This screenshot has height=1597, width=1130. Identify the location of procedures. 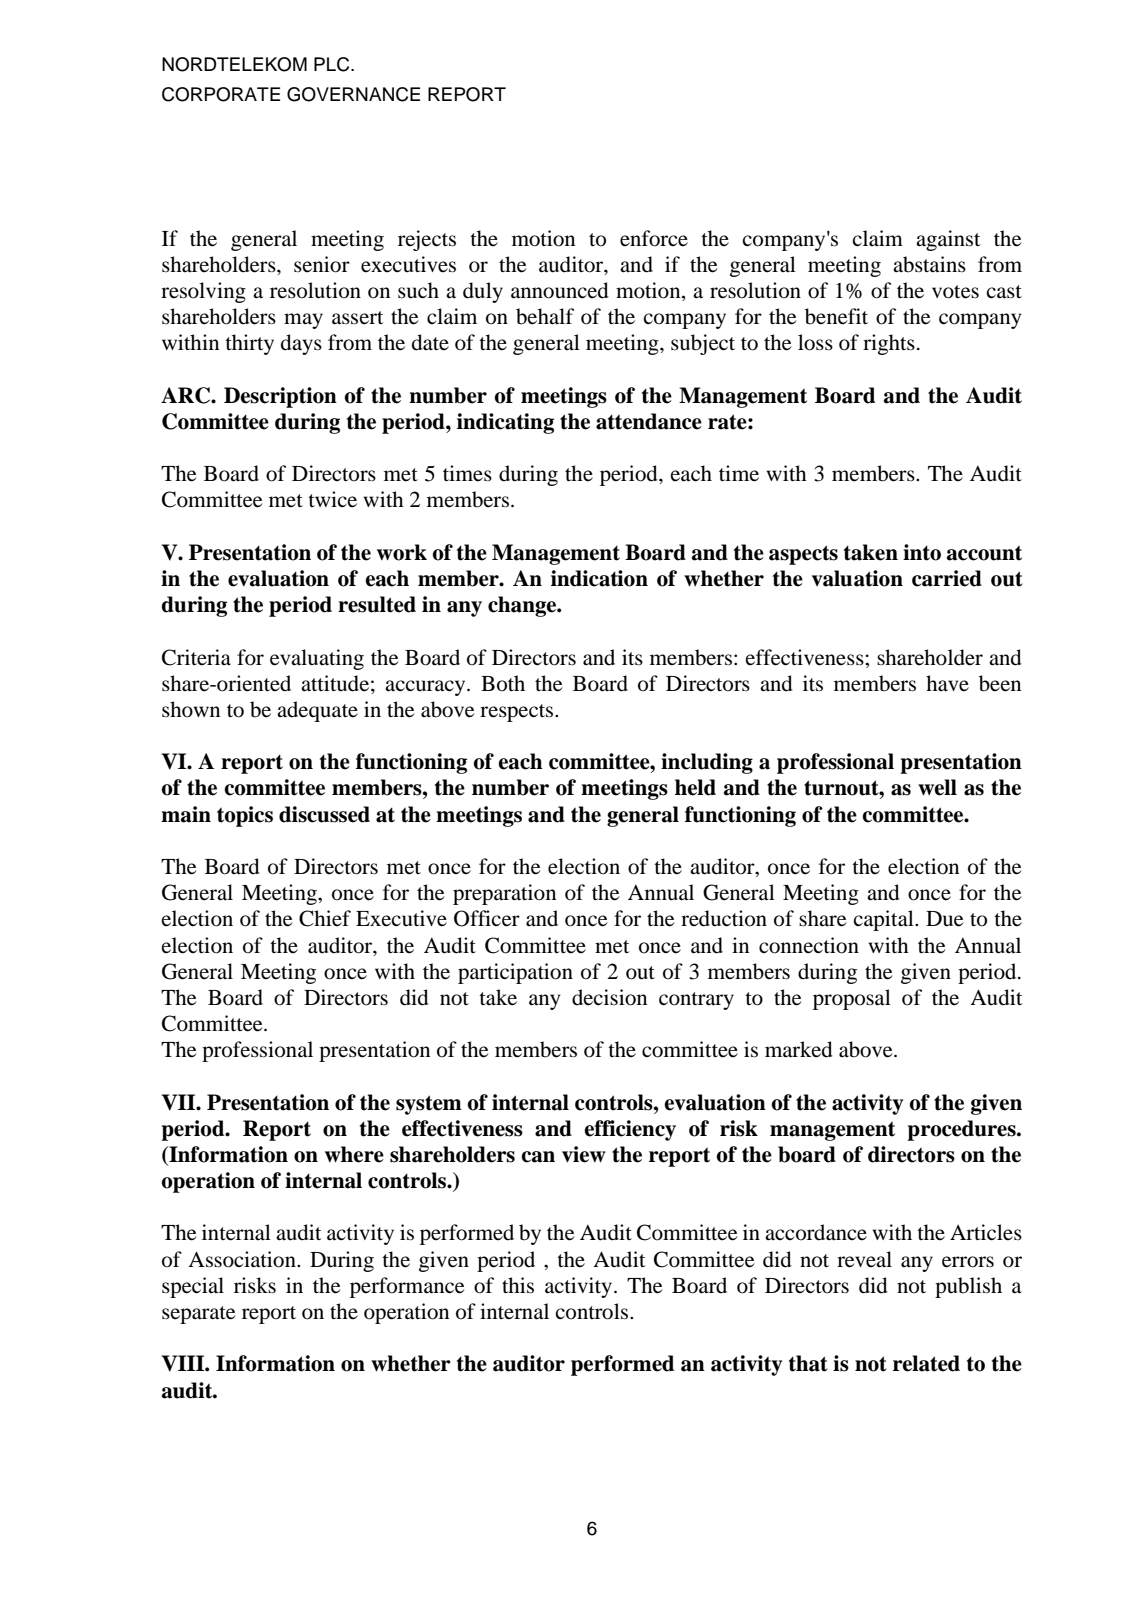
(962, 1130).
